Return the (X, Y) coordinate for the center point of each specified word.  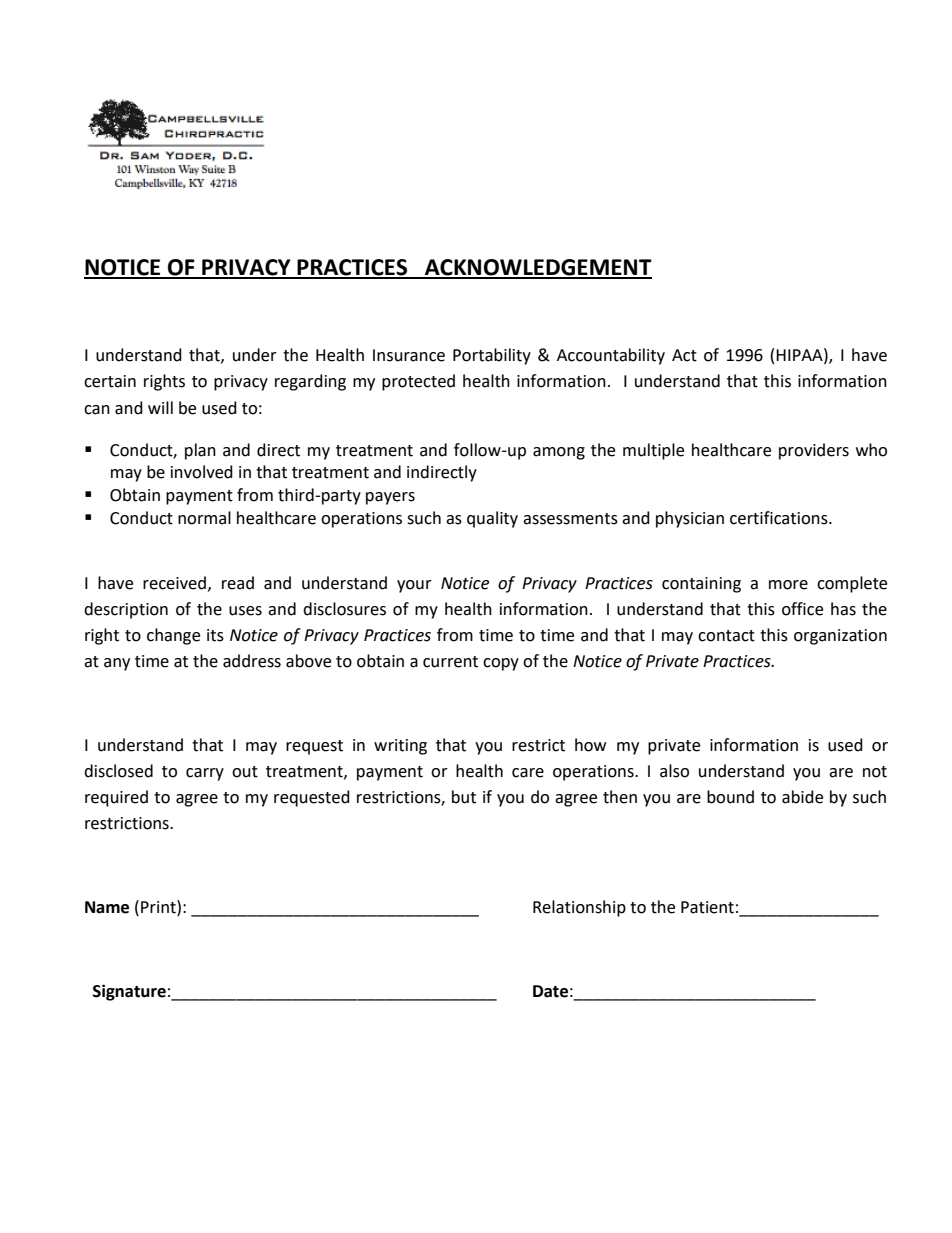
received (174, 583)
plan (200, 451)
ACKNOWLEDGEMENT (537, 268)
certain (110, 381)
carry (205, 774)
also (674, 771)
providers (814, 451)
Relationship (579, 908)
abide (802, 797)
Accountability (611, 356)
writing (400, 747)
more (788, 585)
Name (107, 907)
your (414, 586)
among (559, 453)
